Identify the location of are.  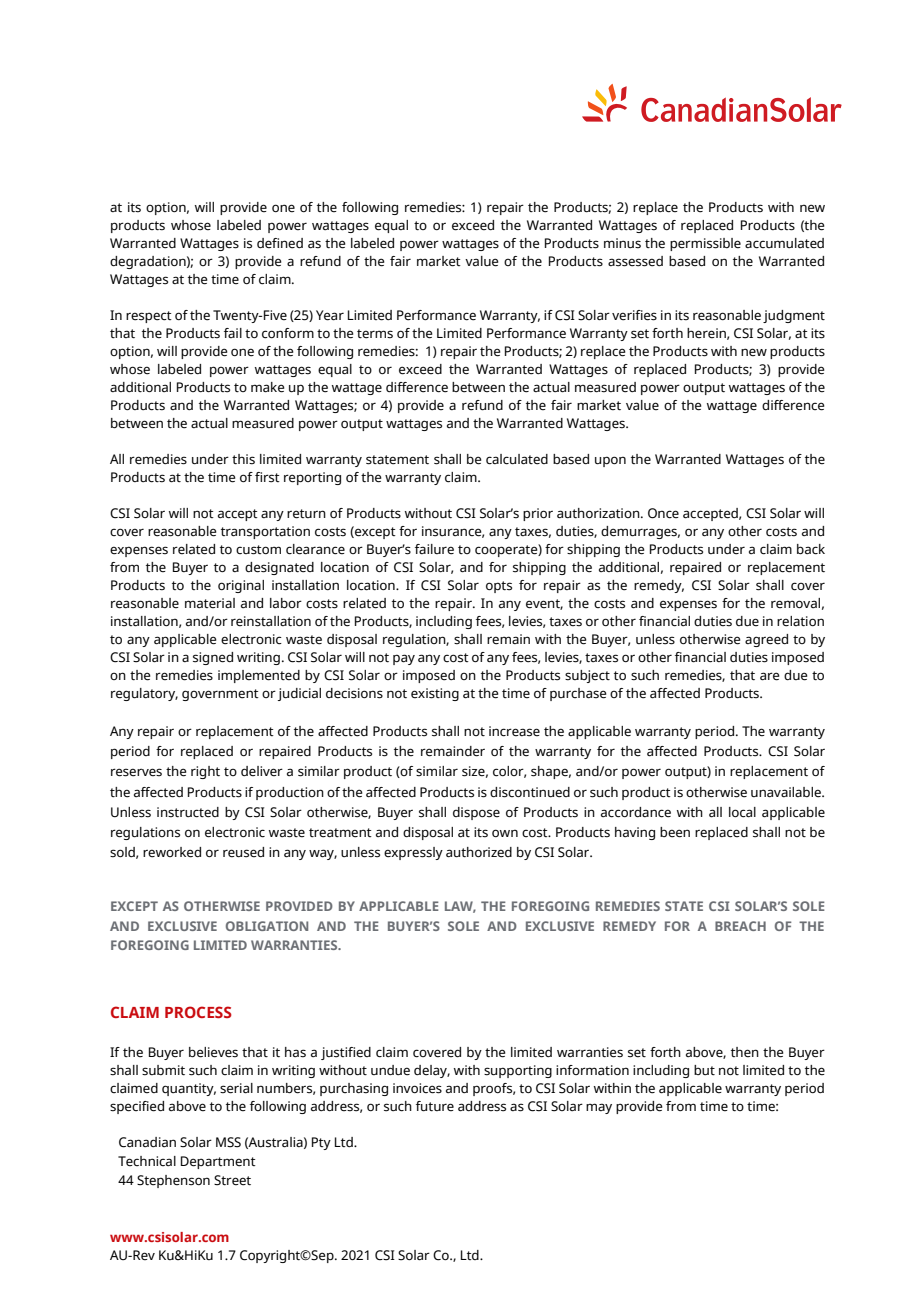
(769, 676).
